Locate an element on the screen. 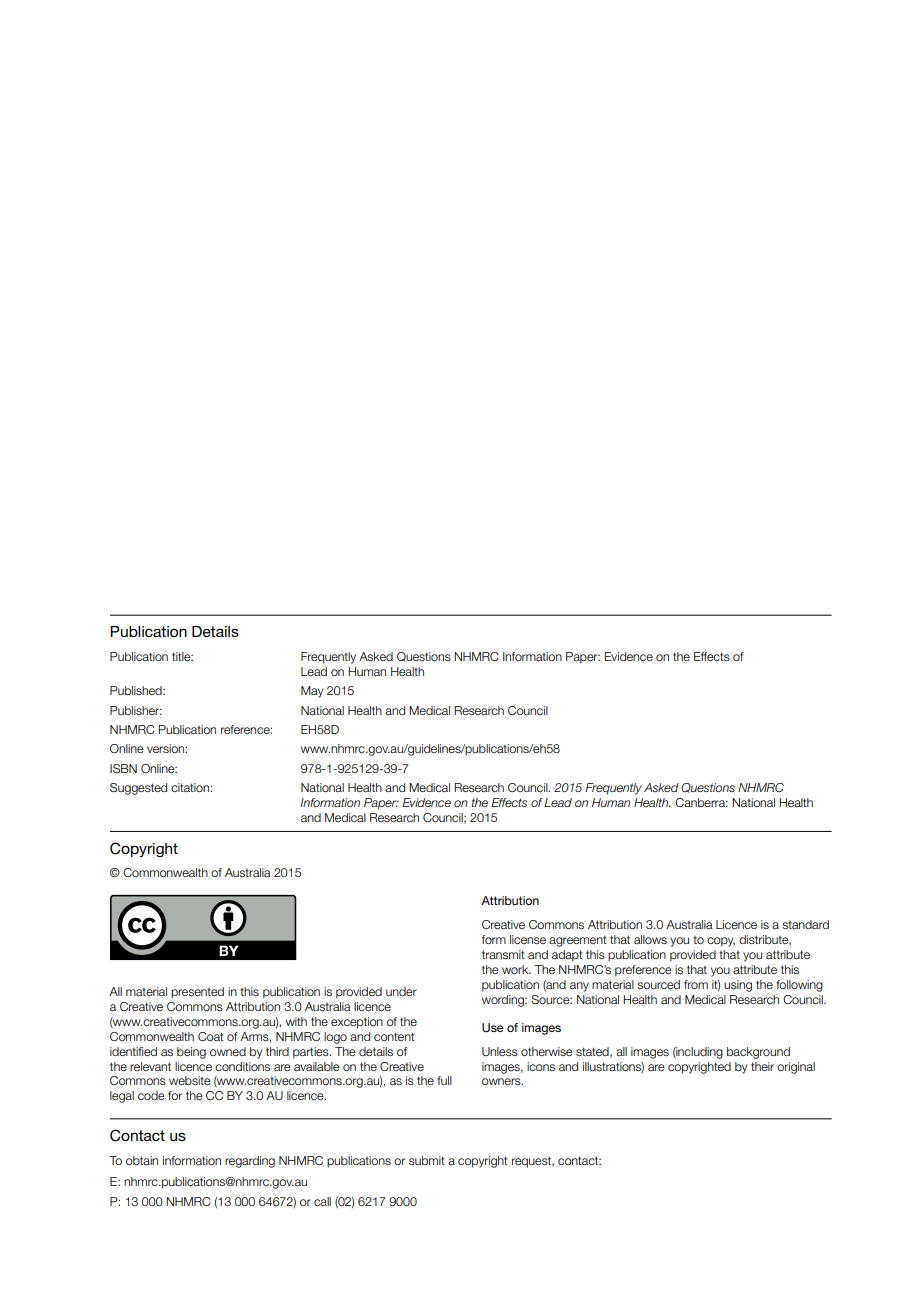  allows is located at coordinates (650, 939).
